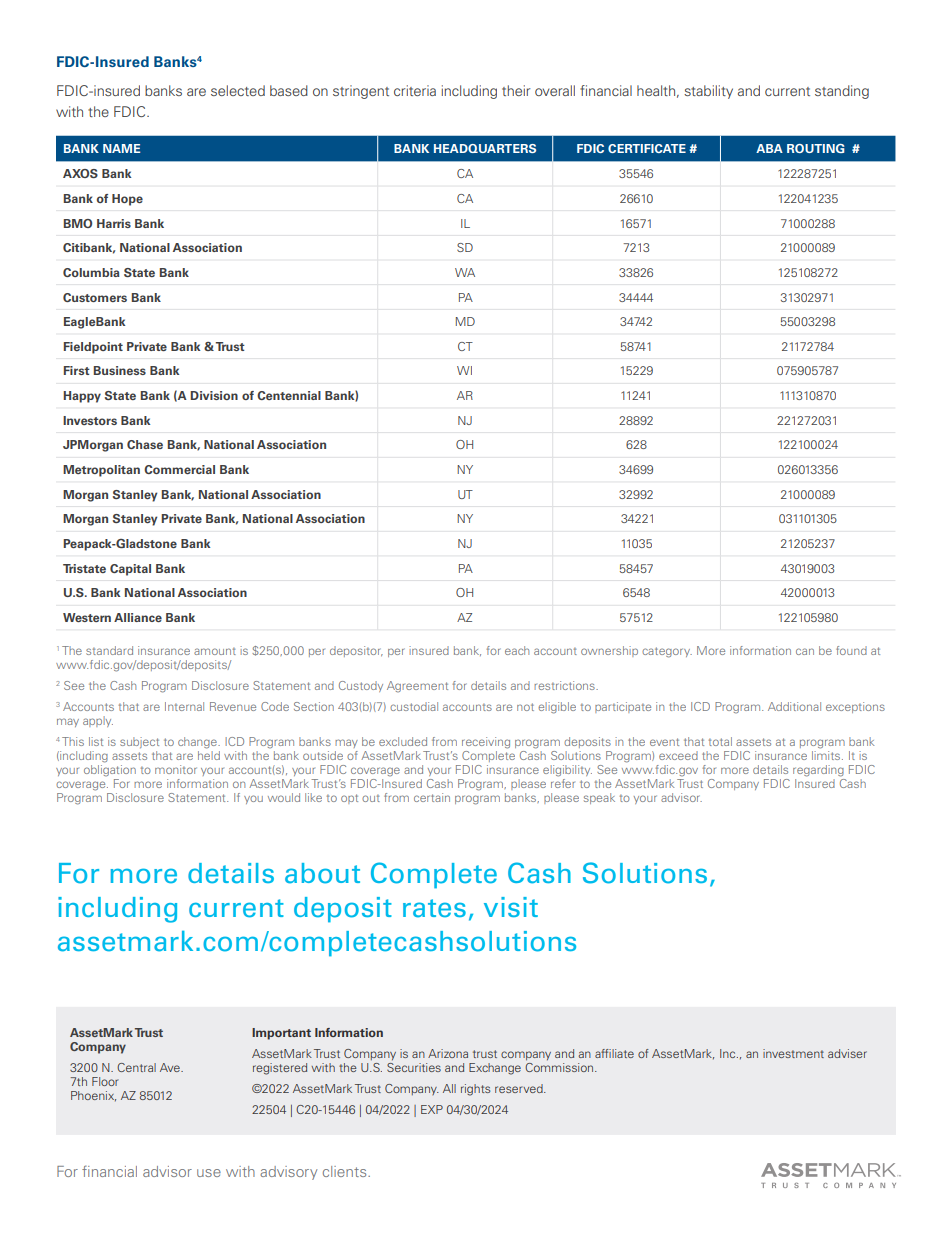 Image resolution: width=952 pixels, height=1233 pixels. Describe the element at coordinates (818, 771) in the screenshot. I see `regarding` at that location.
